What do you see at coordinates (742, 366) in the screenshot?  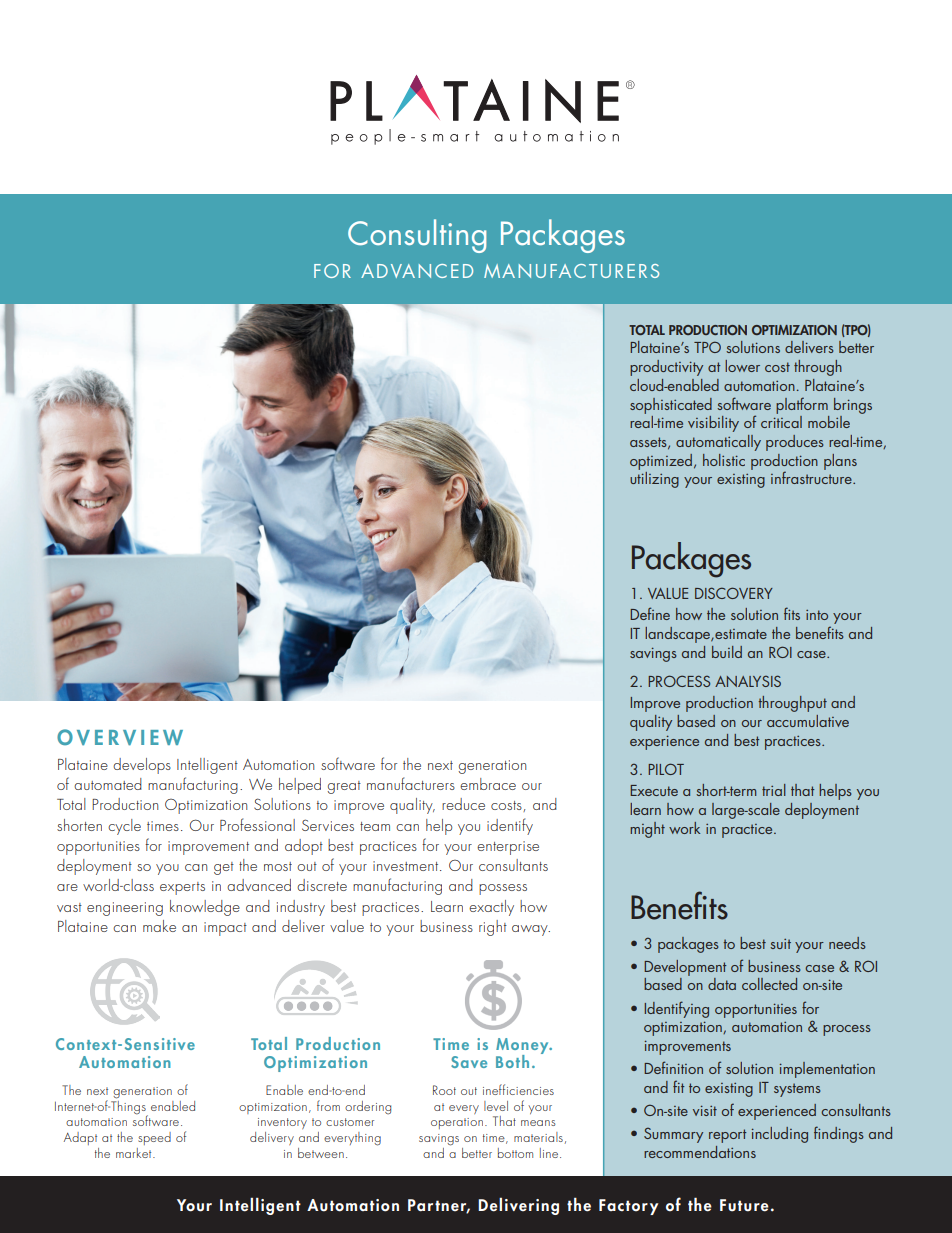 I see `lower` at bounding box center [742, 366].
